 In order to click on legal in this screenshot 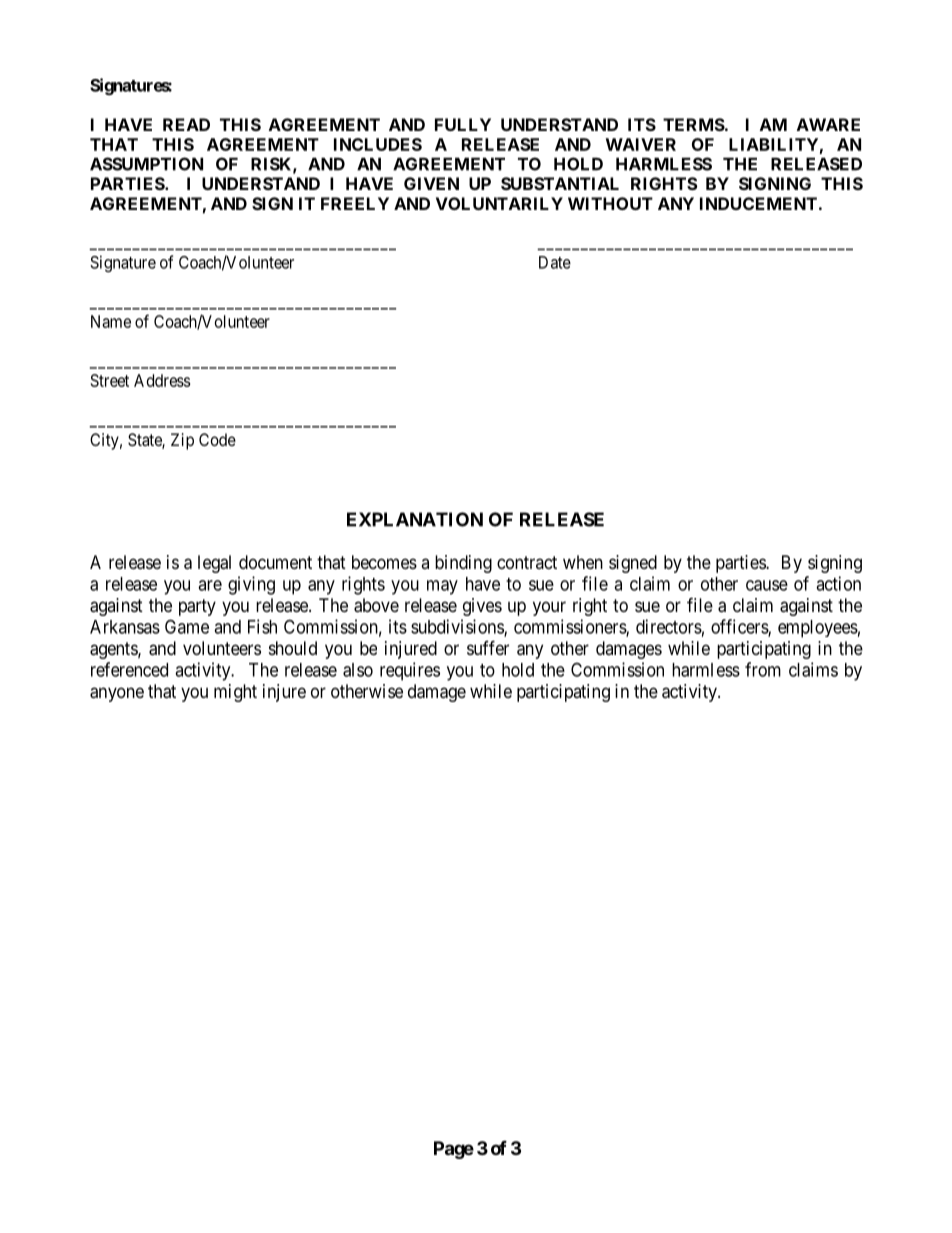, I will do `click(214, 564)`.
